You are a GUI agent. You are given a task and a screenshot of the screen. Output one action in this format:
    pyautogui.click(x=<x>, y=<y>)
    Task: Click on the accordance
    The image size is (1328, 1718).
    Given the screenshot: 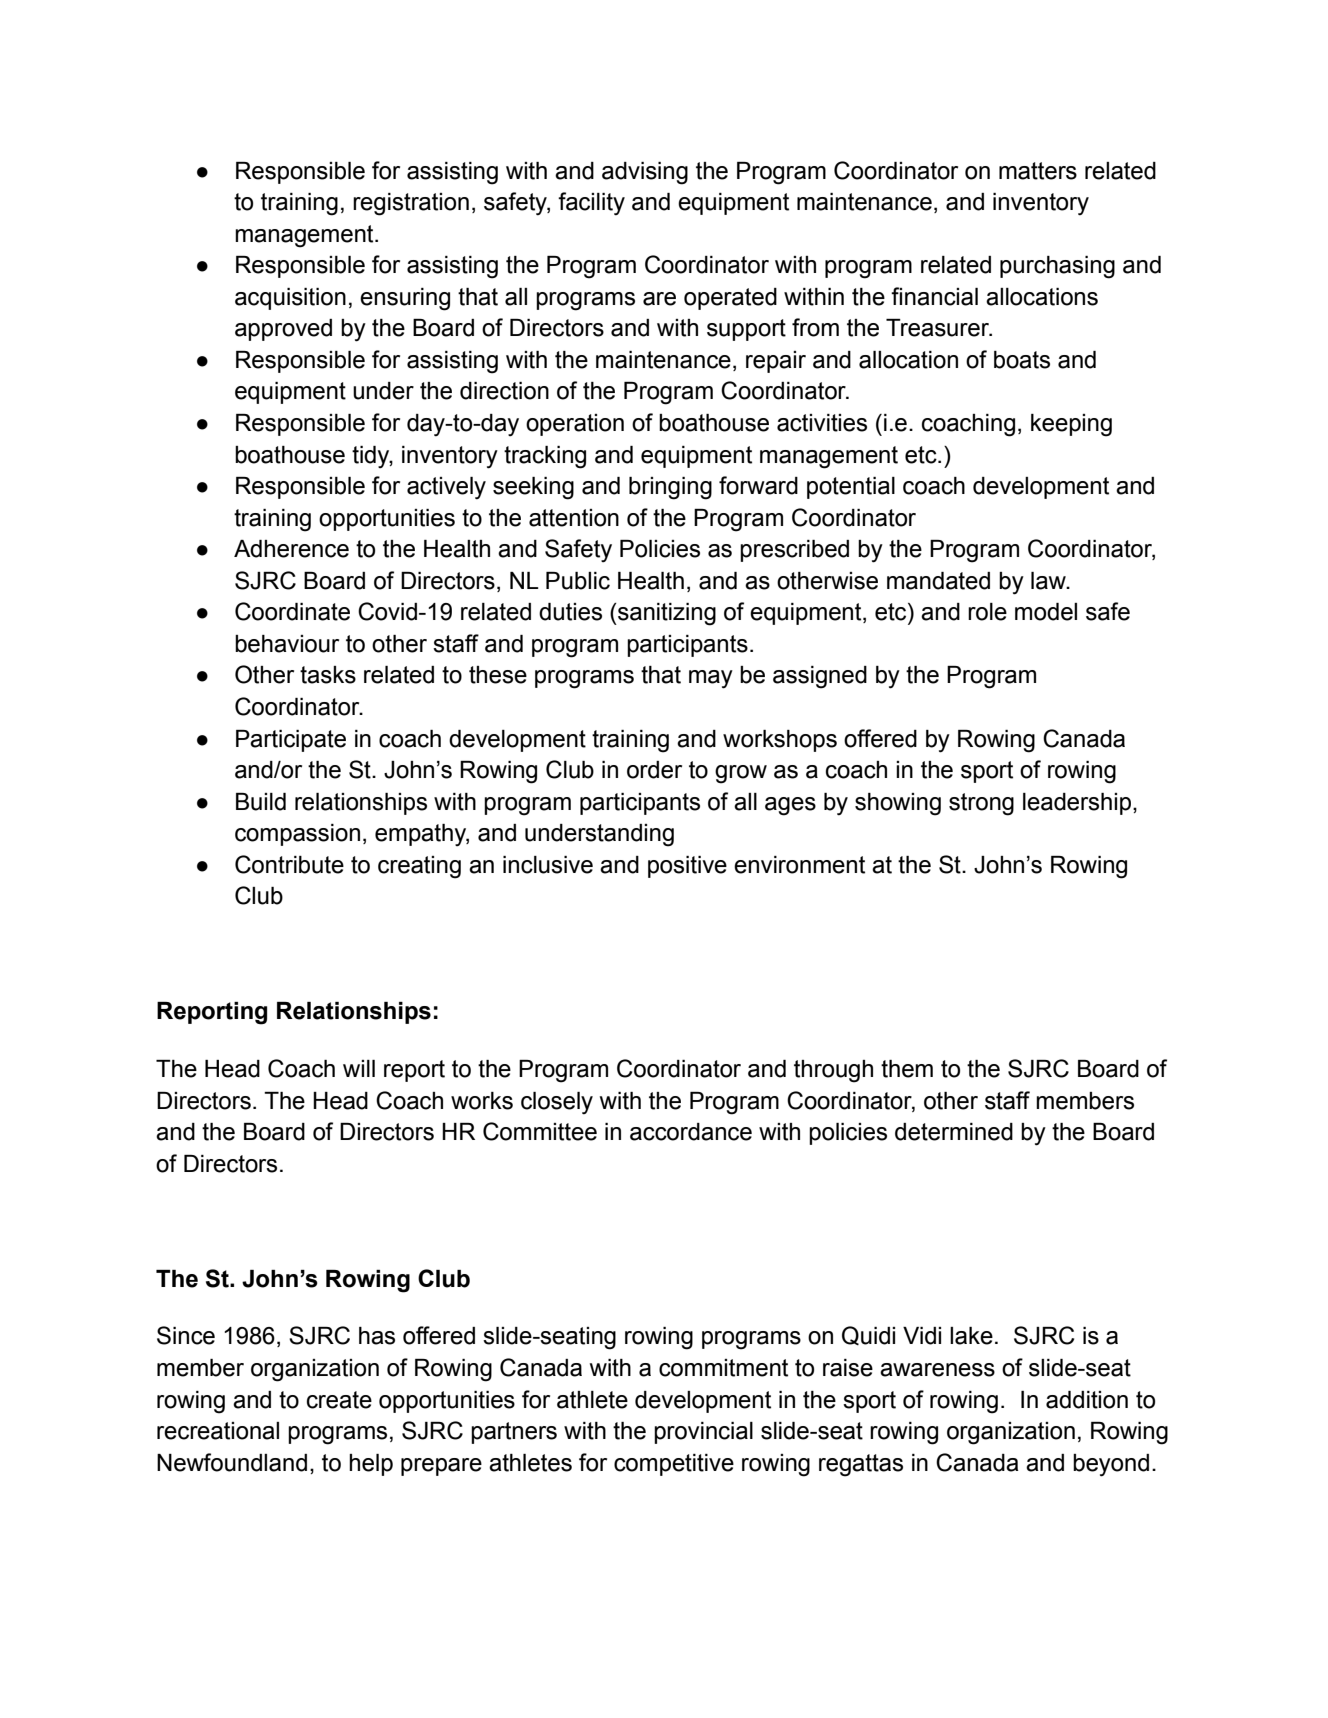 What is the action you would take?
    pyautogui.click(x=691, y=1132)
